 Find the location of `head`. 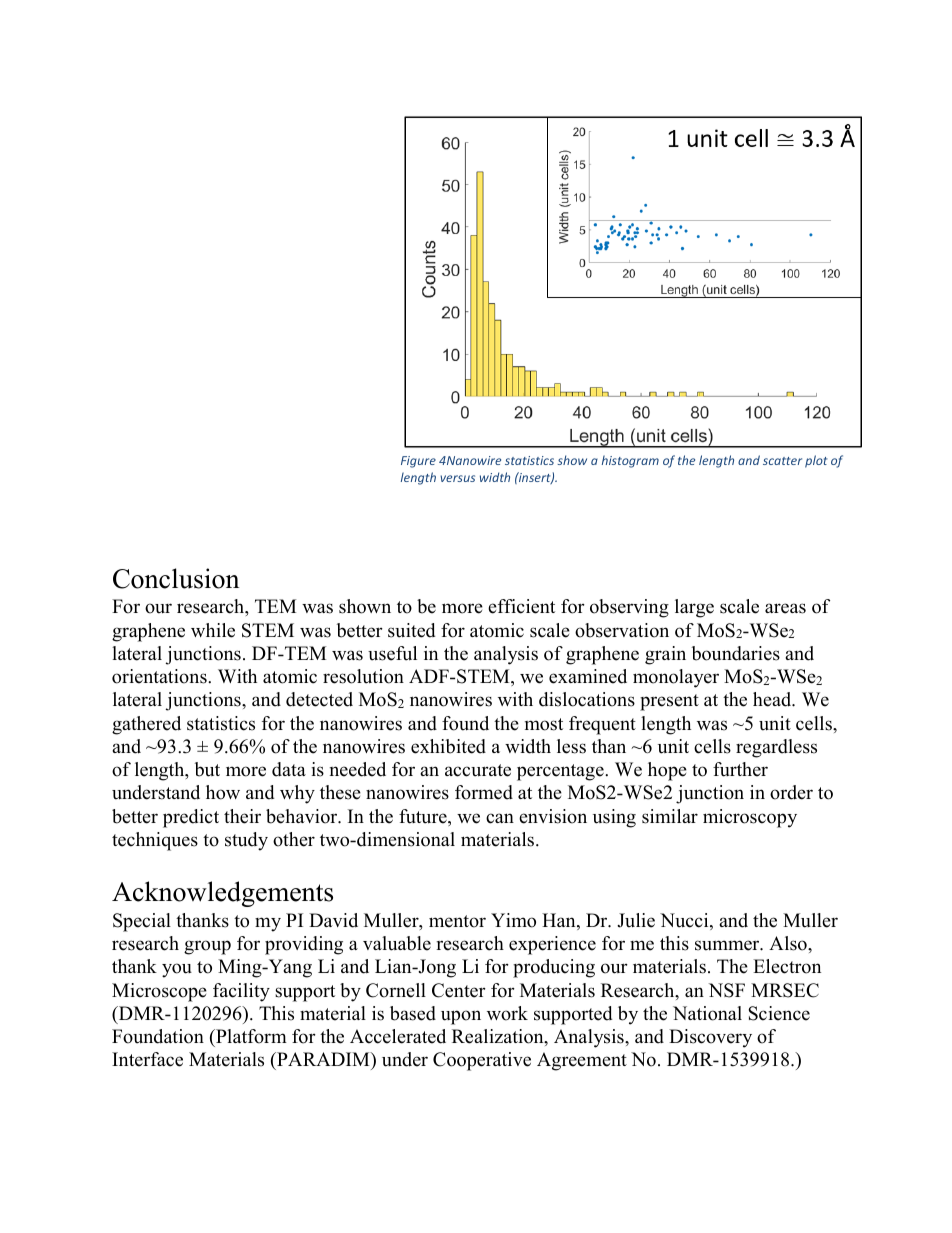

head is located at coordinates (773, 699).
